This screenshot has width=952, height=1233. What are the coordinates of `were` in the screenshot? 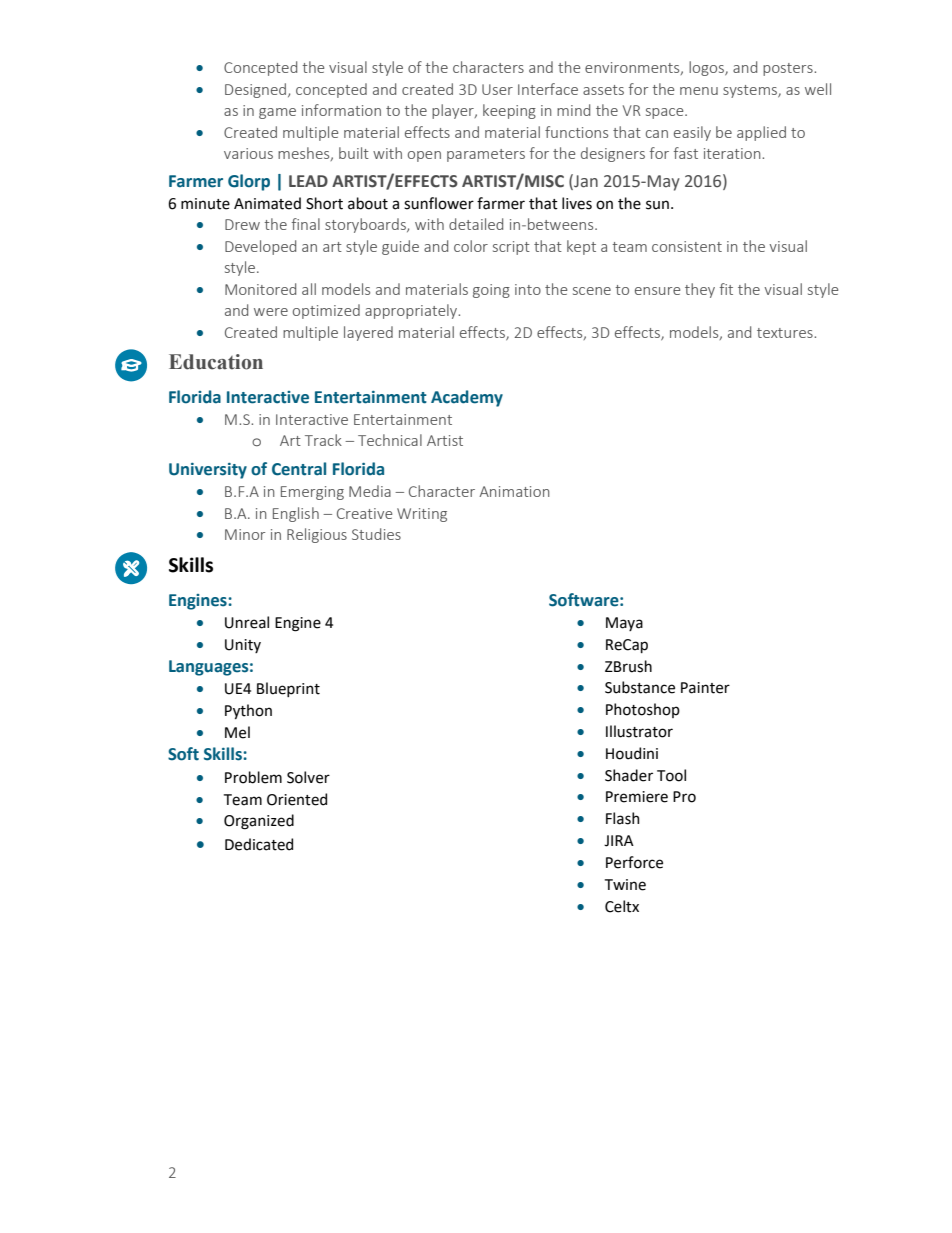 It's located at (271, 312).
